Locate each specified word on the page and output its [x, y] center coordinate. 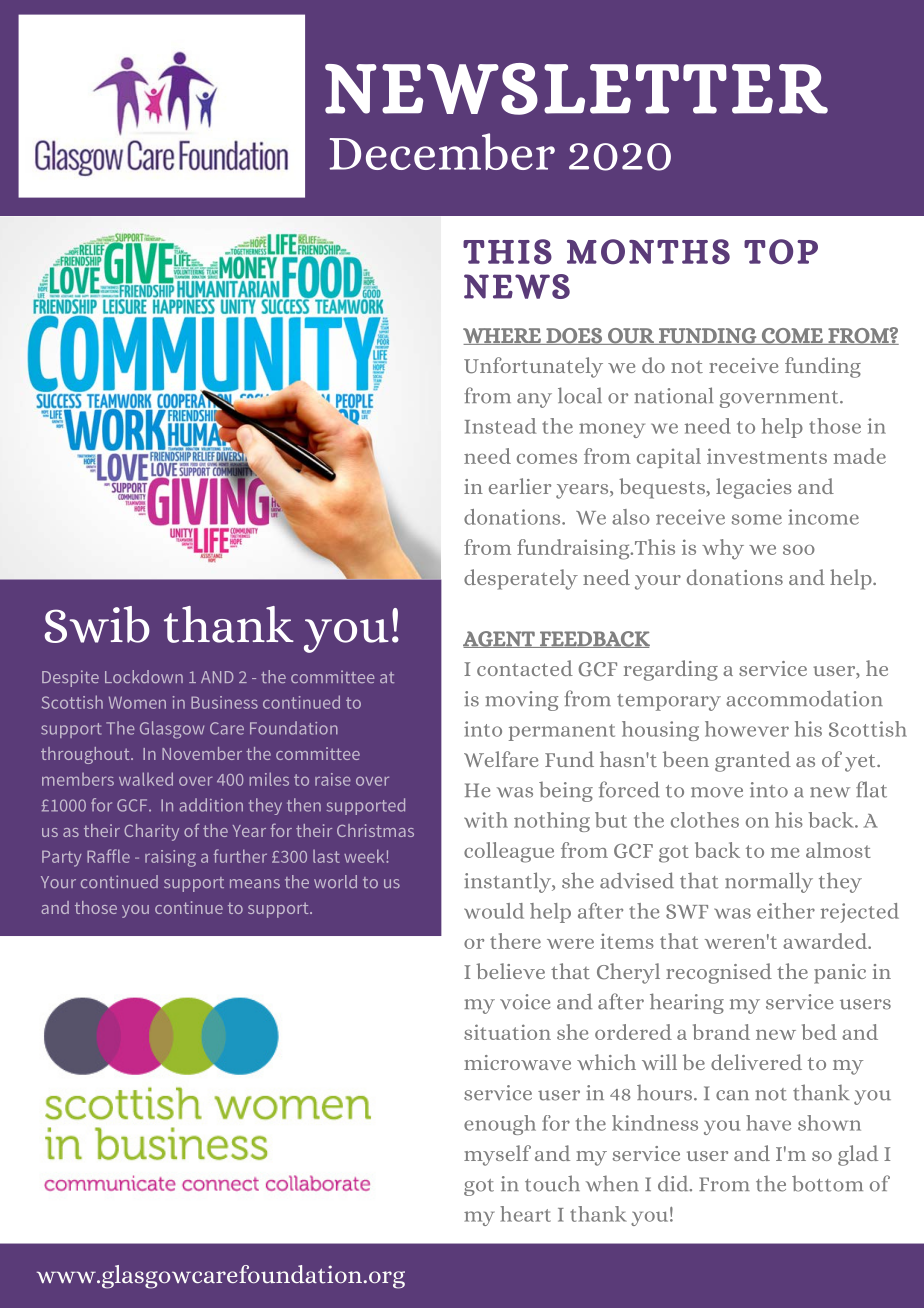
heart [525, 1214]
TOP [781, 251]
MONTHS [648, 252]
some [757, 519]
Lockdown [144, 676]
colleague [509, 852]
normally [769, 882]
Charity [151, 832]
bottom [827, 1184]
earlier [520, 486]
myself [497, 1155]
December [442, 151]
